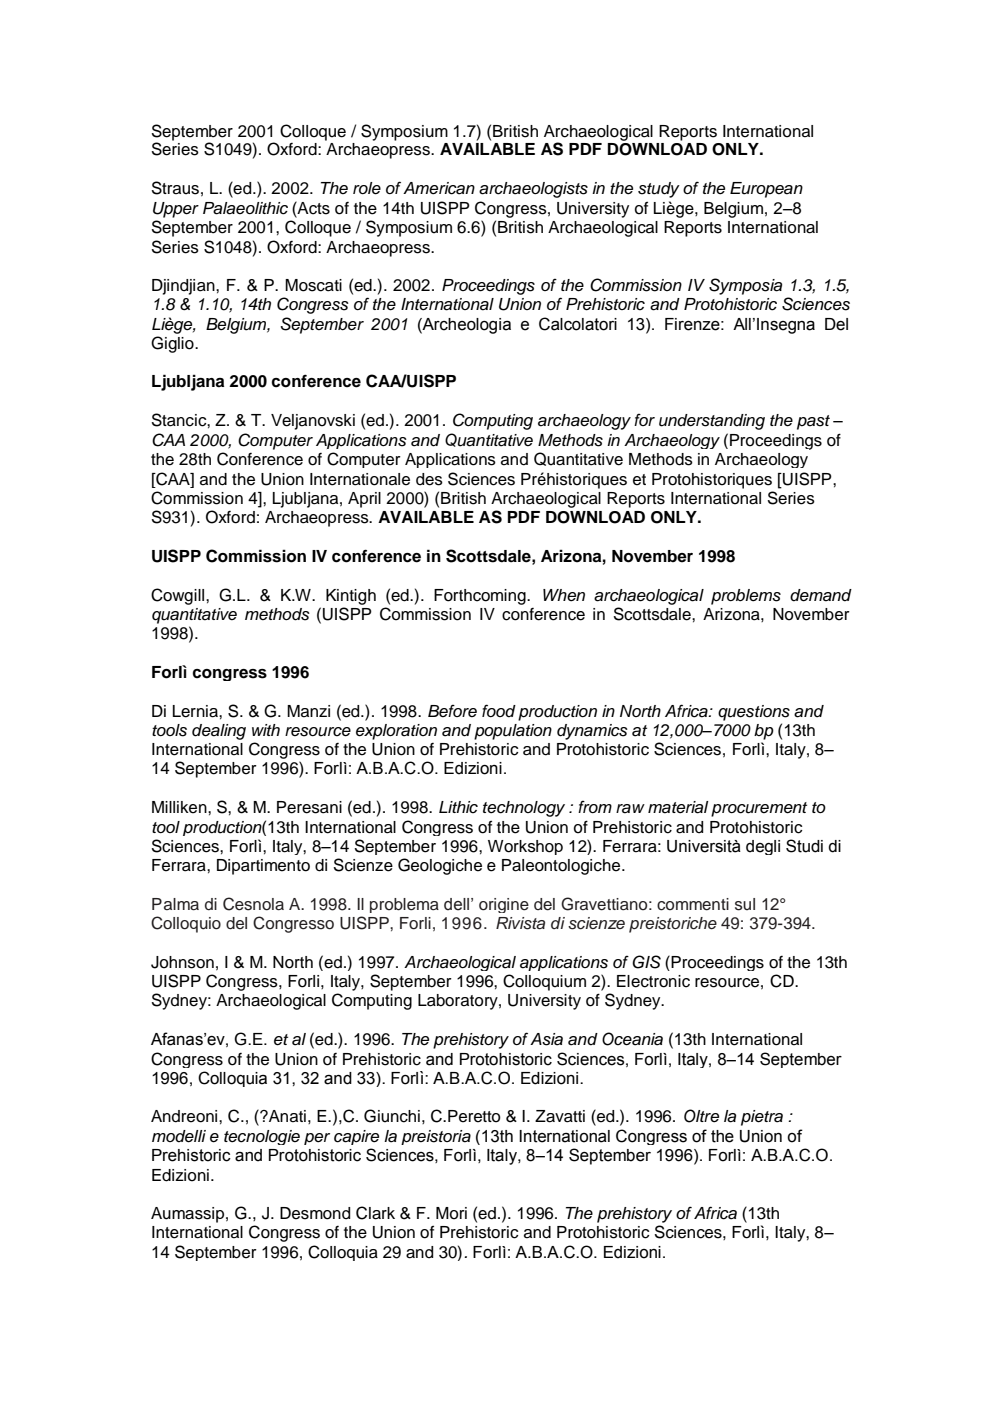 This document has height=1415, width=1001. What do you see at coordinates (481, 597) in the document?
I see `Forthcoming` at bounding box center [481, 597].
